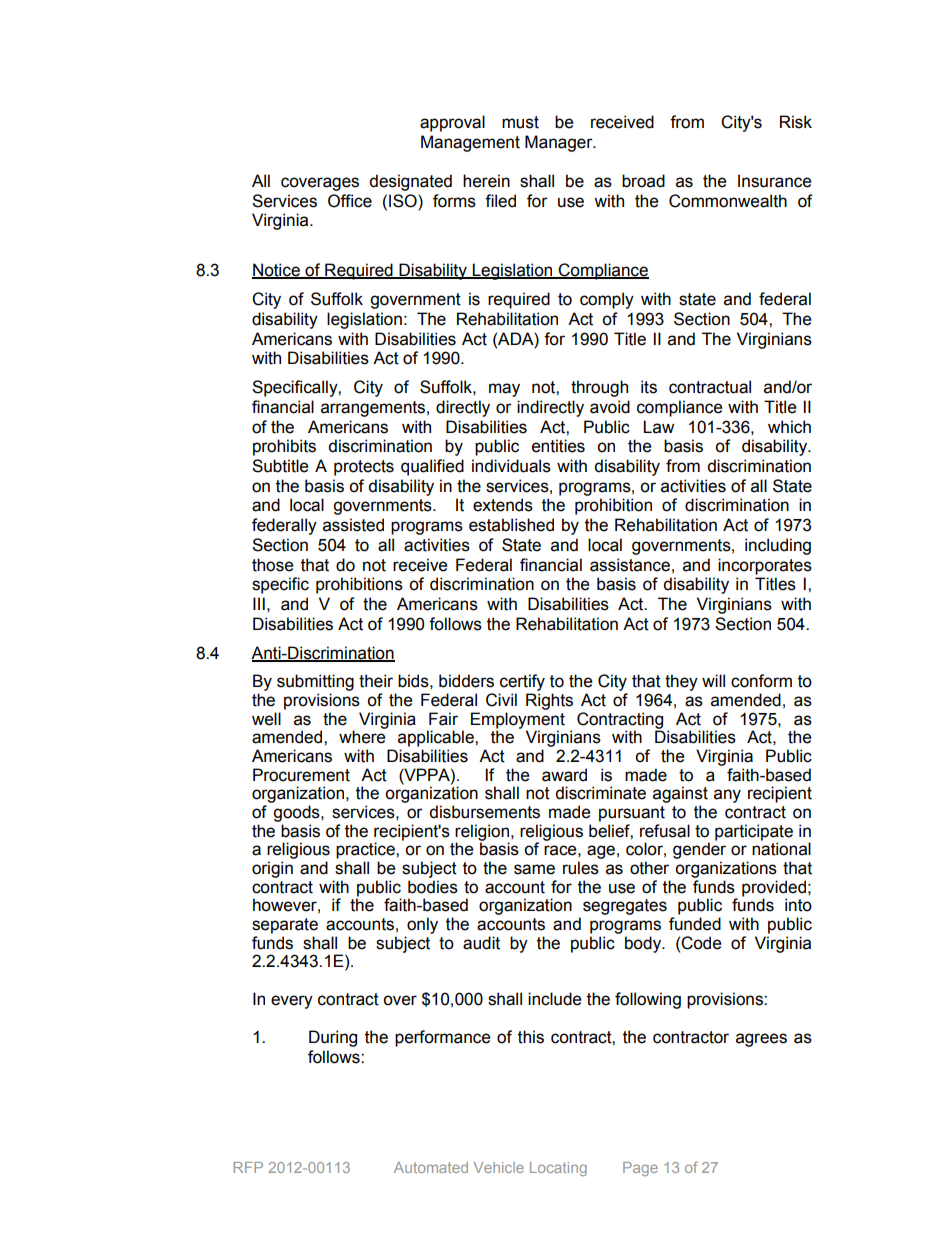 The image size is (952, 1233). I want to click on Notice, so click(277, 270).
